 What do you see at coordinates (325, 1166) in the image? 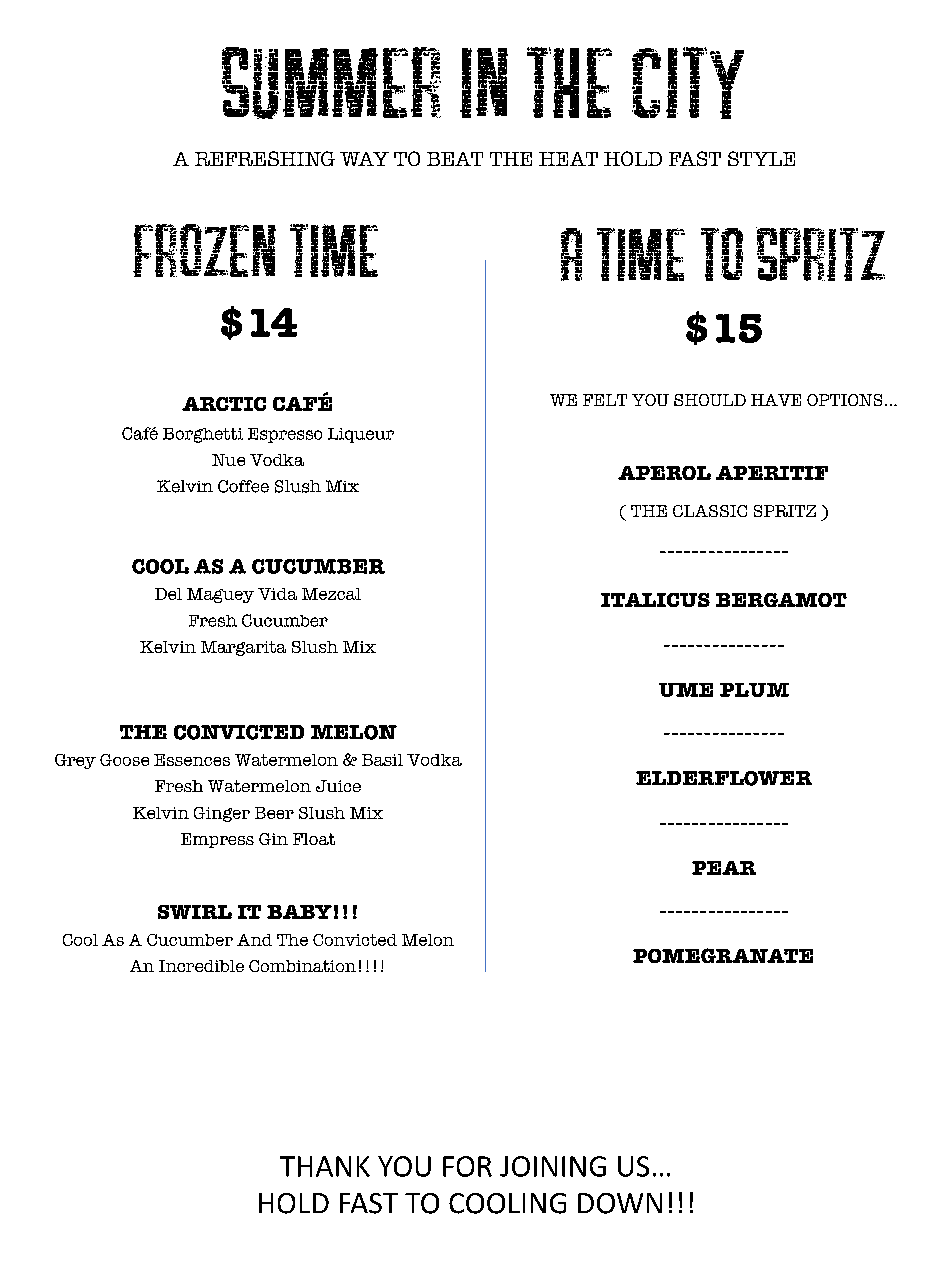
I see `THANK` at bounding box center [325, 1166].
